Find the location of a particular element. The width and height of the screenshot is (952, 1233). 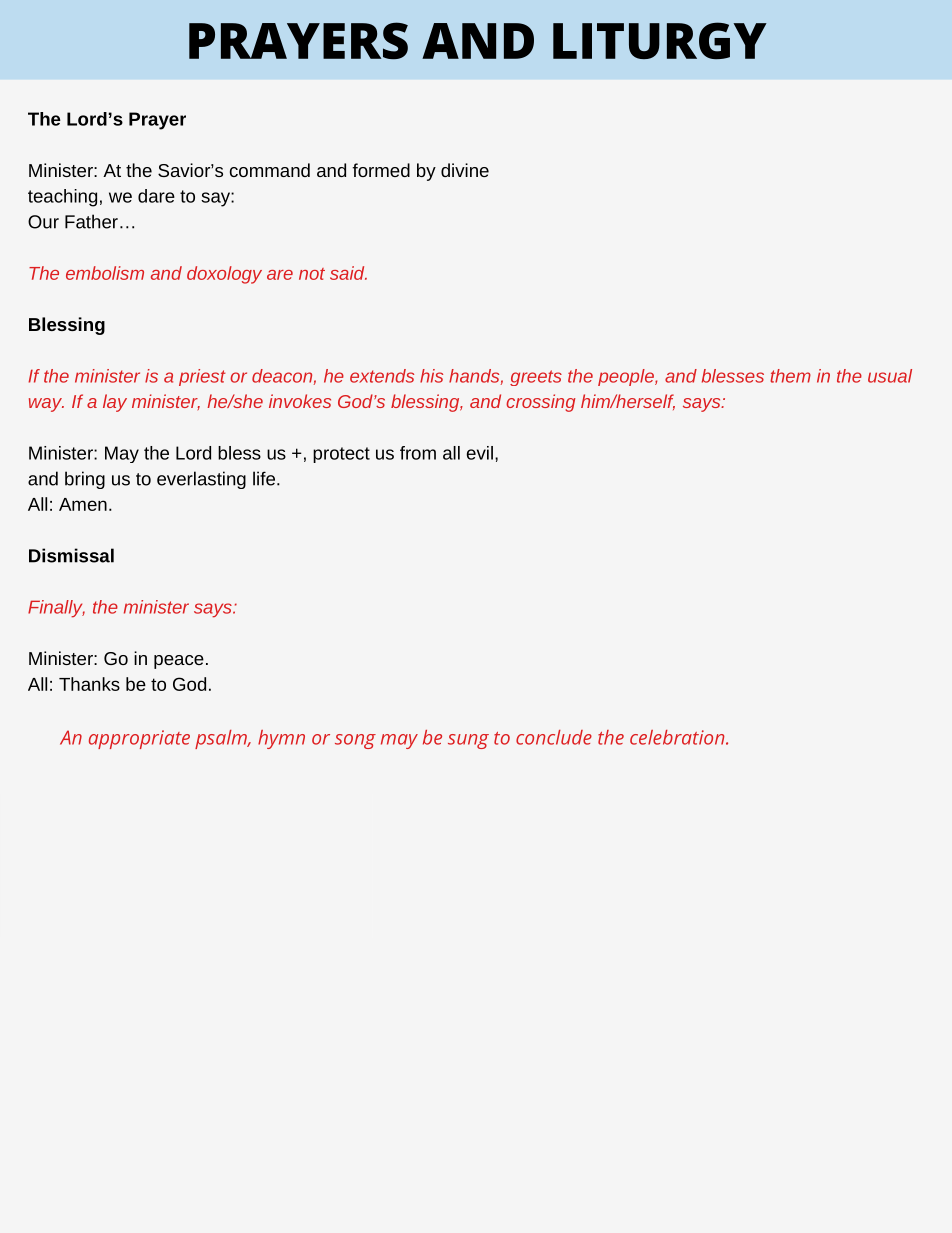

command is located at coordinates (270, 170).
